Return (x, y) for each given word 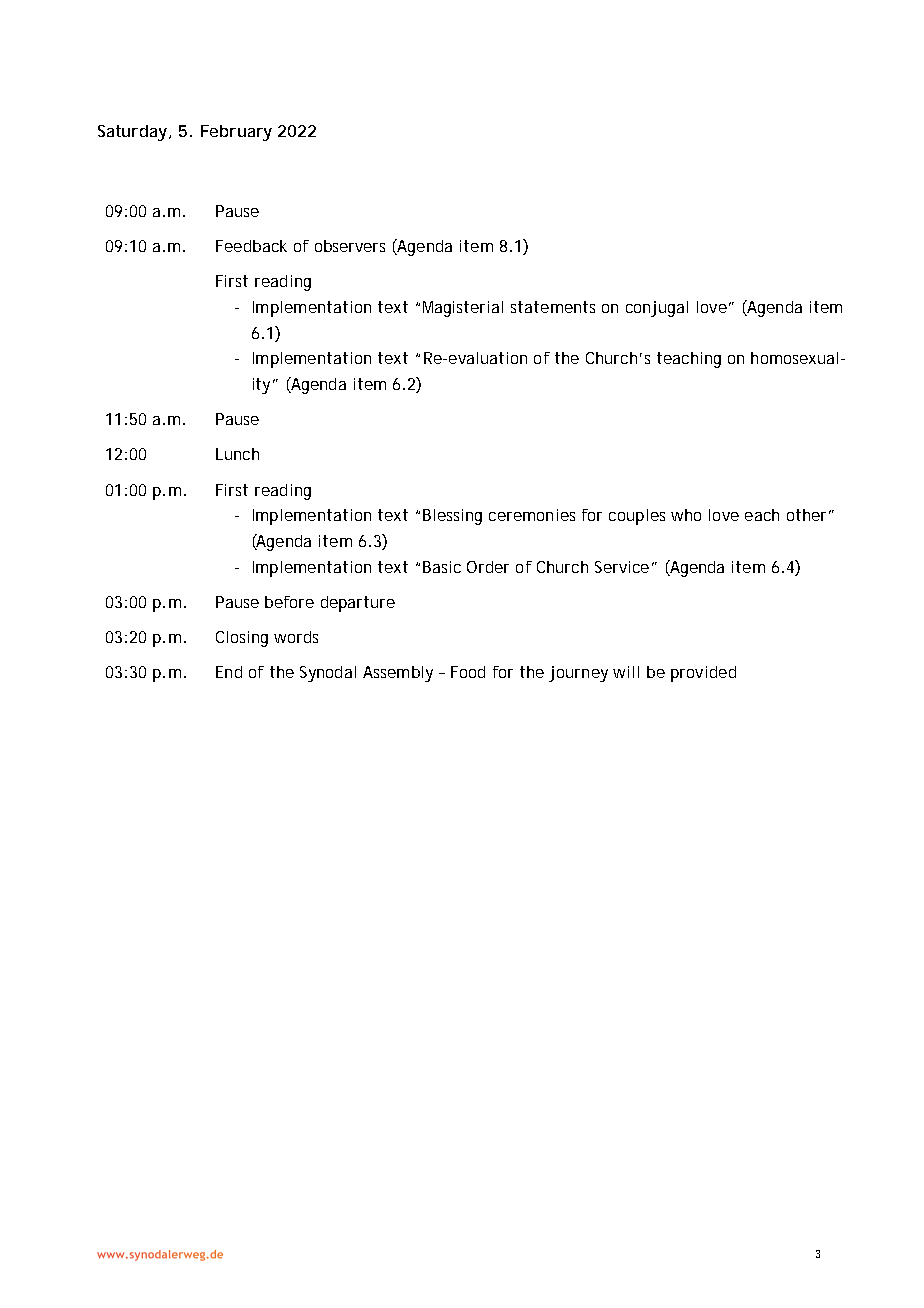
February (236, 133)
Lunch (237, 454)
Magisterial (463, 309)
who (686, 515)
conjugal (657, 309)
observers (350, 246)
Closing (242, 639)
